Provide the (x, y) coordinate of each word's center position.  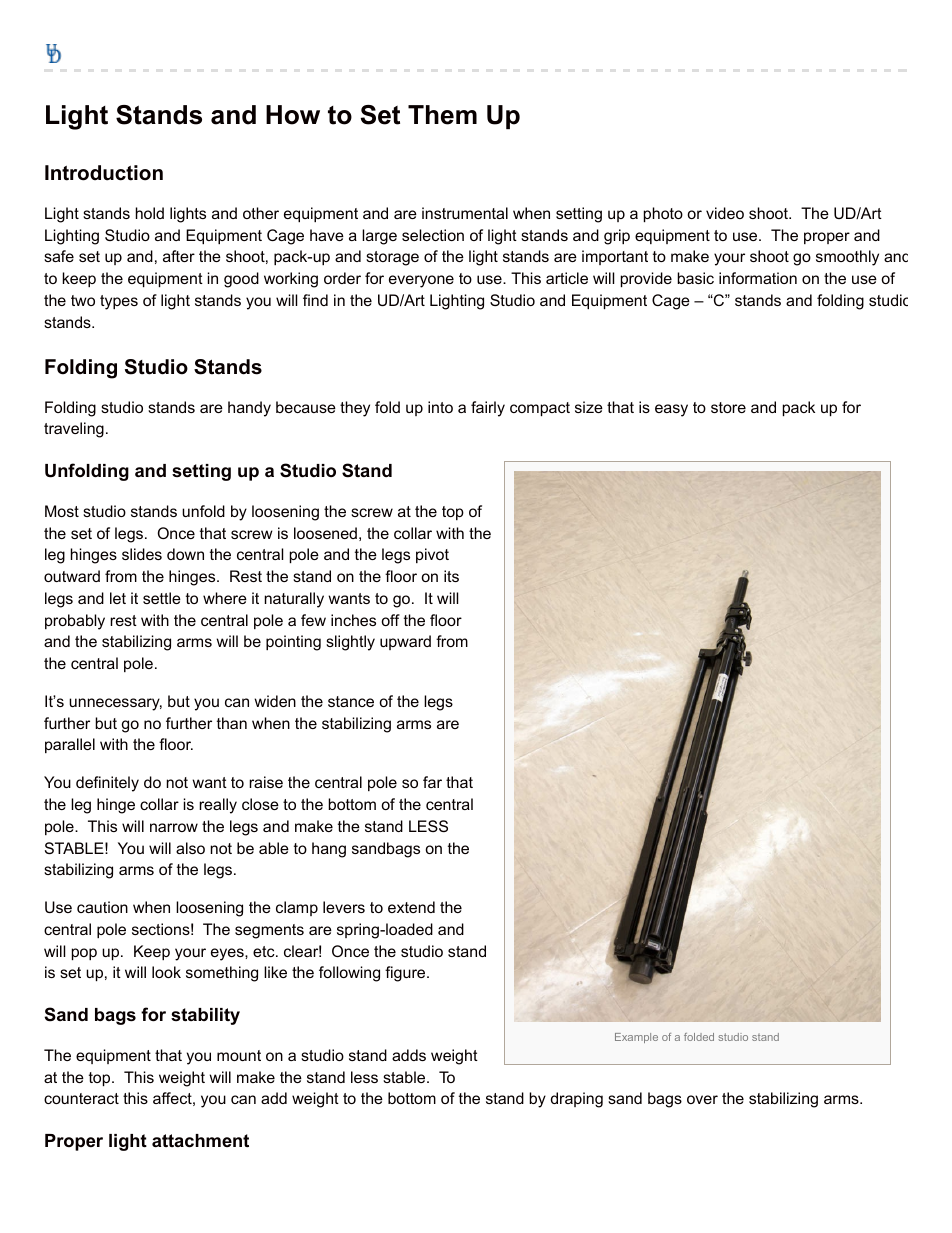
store (728, 407)
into (440, 407)
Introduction (104, 173)
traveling (74, 430)
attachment (200, 1141)
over (702, 1099)
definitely (107, 784)
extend (411, 907)
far (432, 782)
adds (409, 1055)
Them (442, 115)
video (725, 213)
